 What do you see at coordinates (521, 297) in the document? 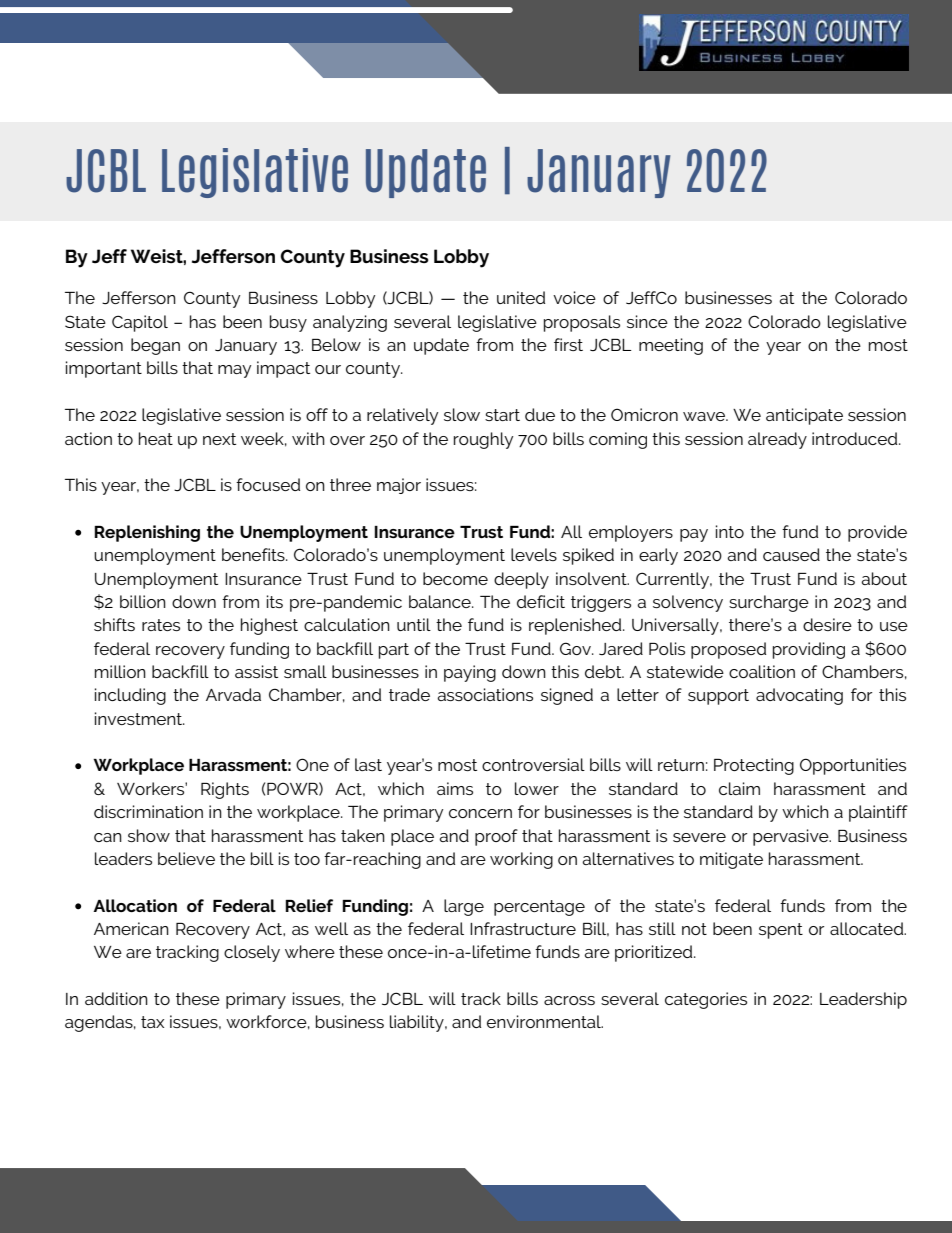
I see `united` at bounding box center [521, 297].
